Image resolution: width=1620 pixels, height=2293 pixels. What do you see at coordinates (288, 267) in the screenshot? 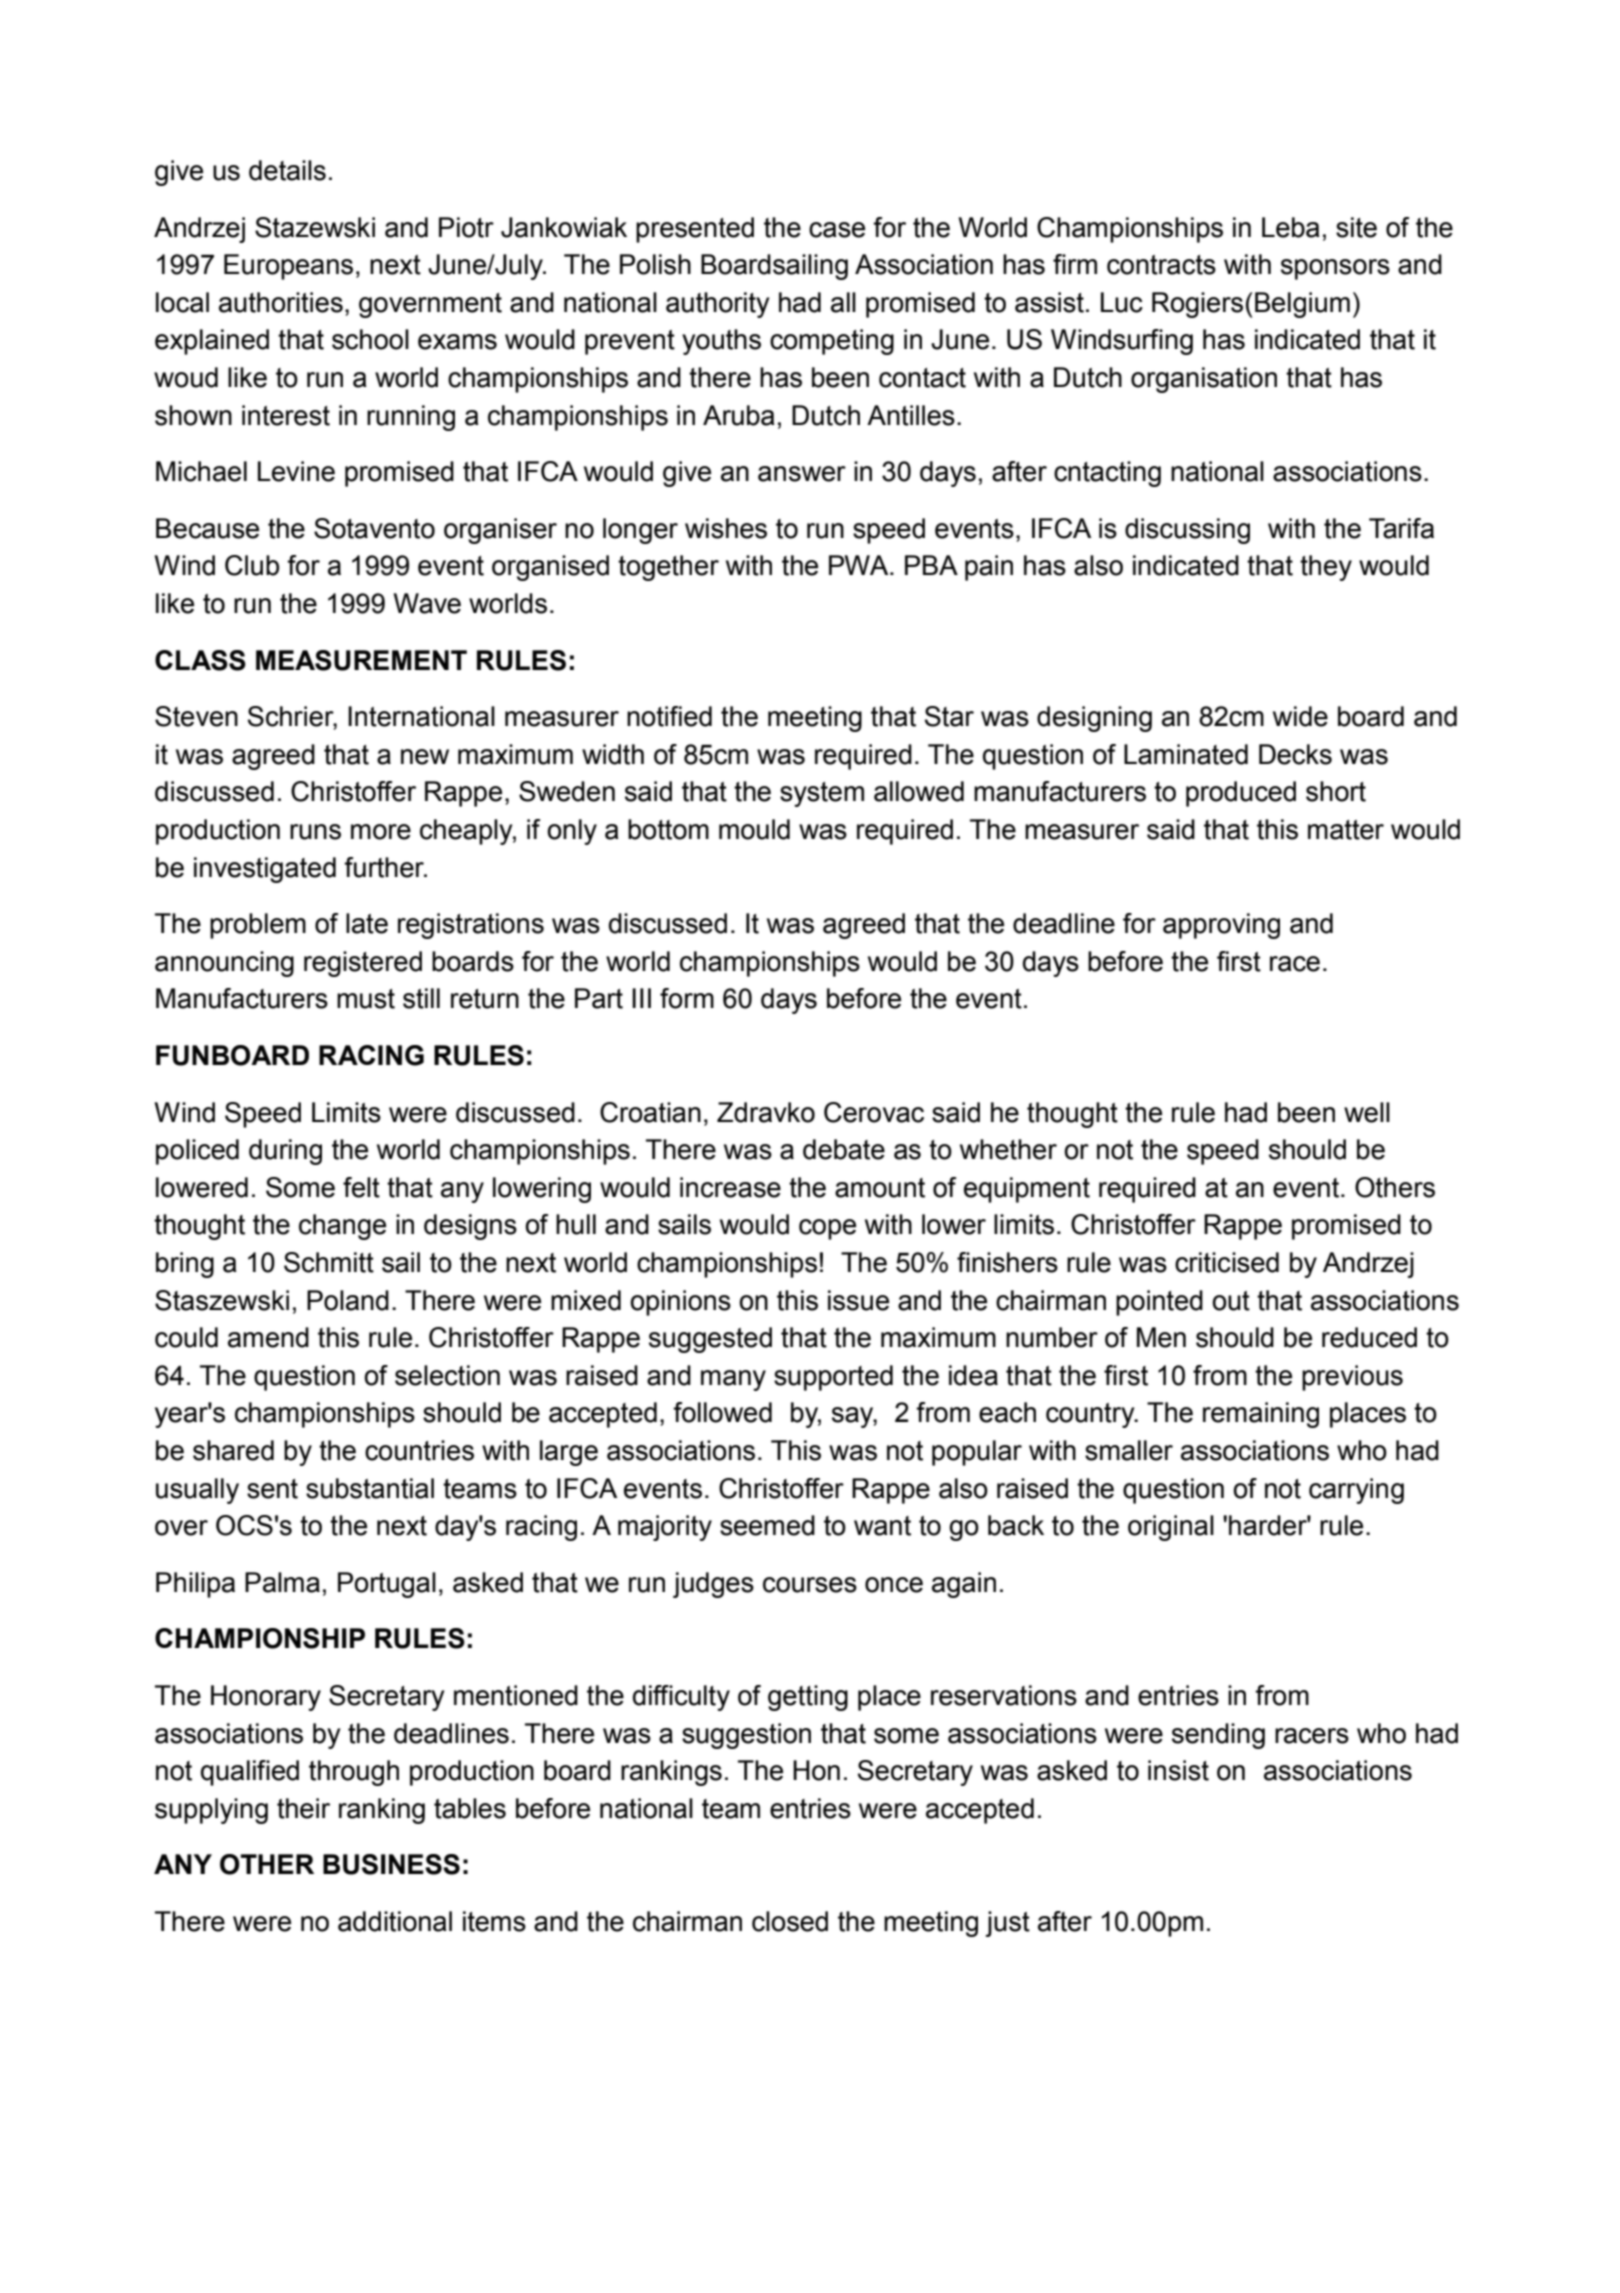
I see `Europeans` at bounding box center [288, 267].
